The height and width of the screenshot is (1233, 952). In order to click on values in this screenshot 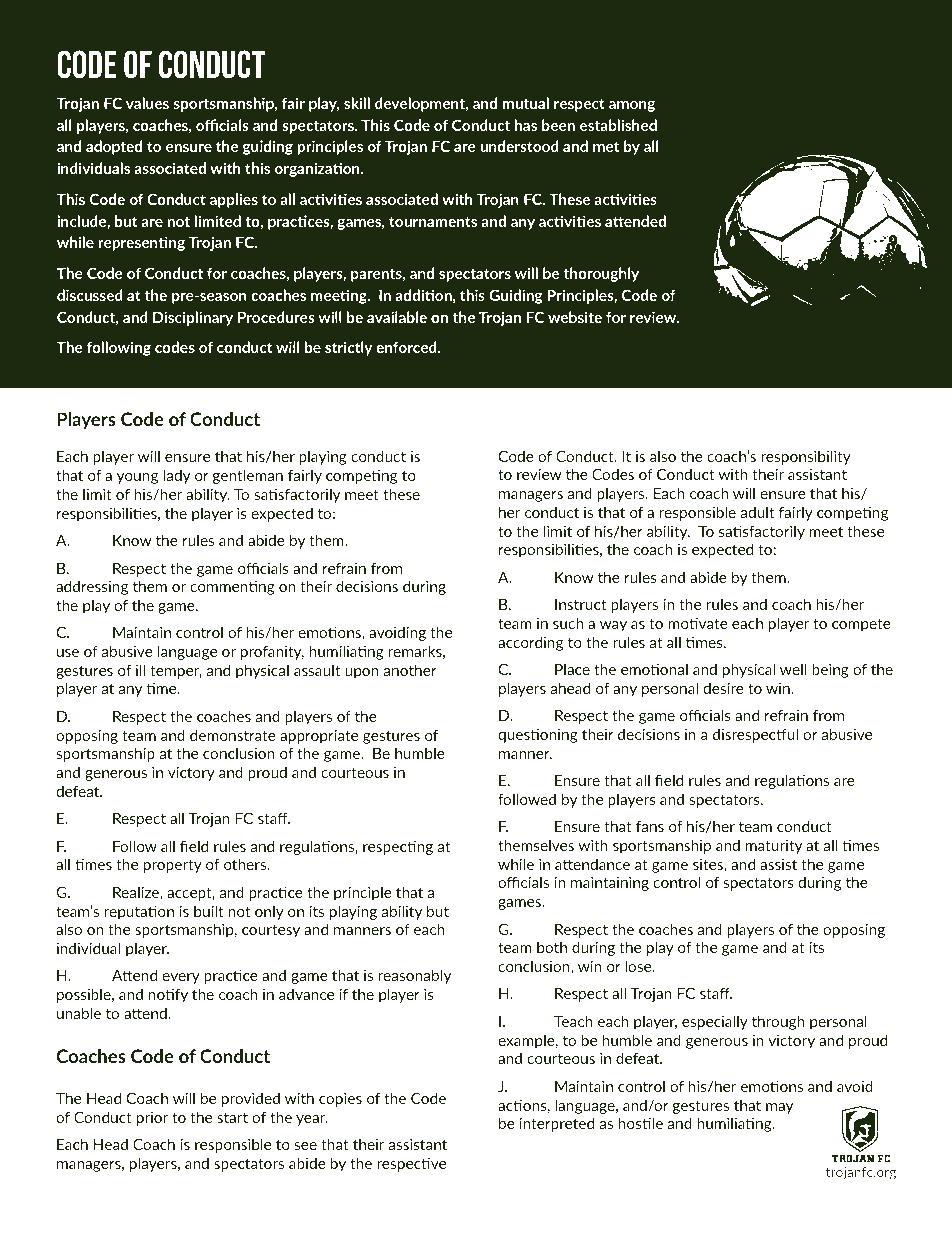, I will do `click(147, 103)`.
